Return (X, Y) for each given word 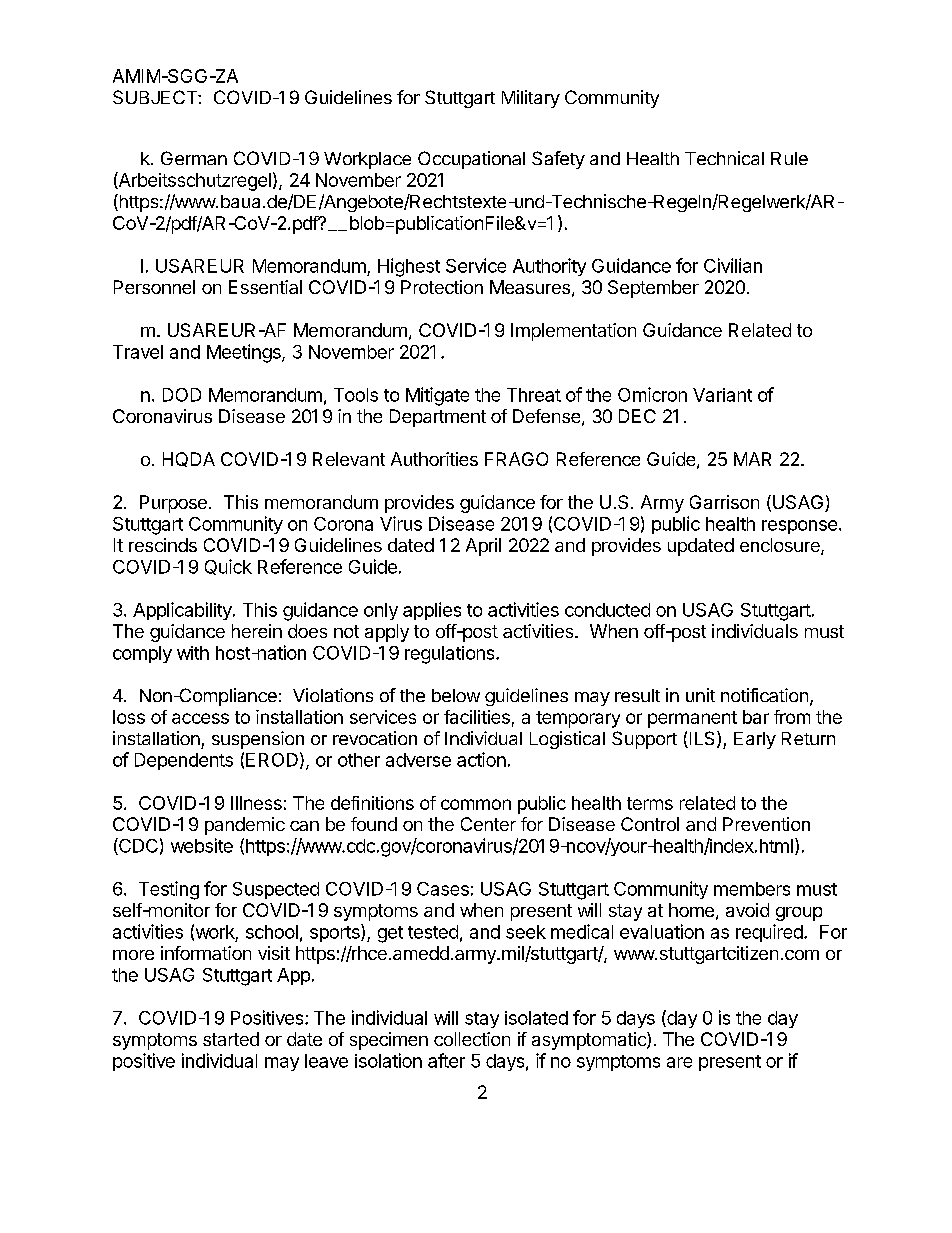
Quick (228, 567)
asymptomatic (590, 1041)
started (231, 1039)
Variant (722, 395)
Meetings (245, 353)
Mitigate (437, 396)
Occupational (471, 160)
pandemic (245, 826)
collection (472, 1039)
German (194, 158)
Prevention (766, 824)
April (483, 547)
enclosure (781, 546)
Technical (724, 158)
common (476, 804)
